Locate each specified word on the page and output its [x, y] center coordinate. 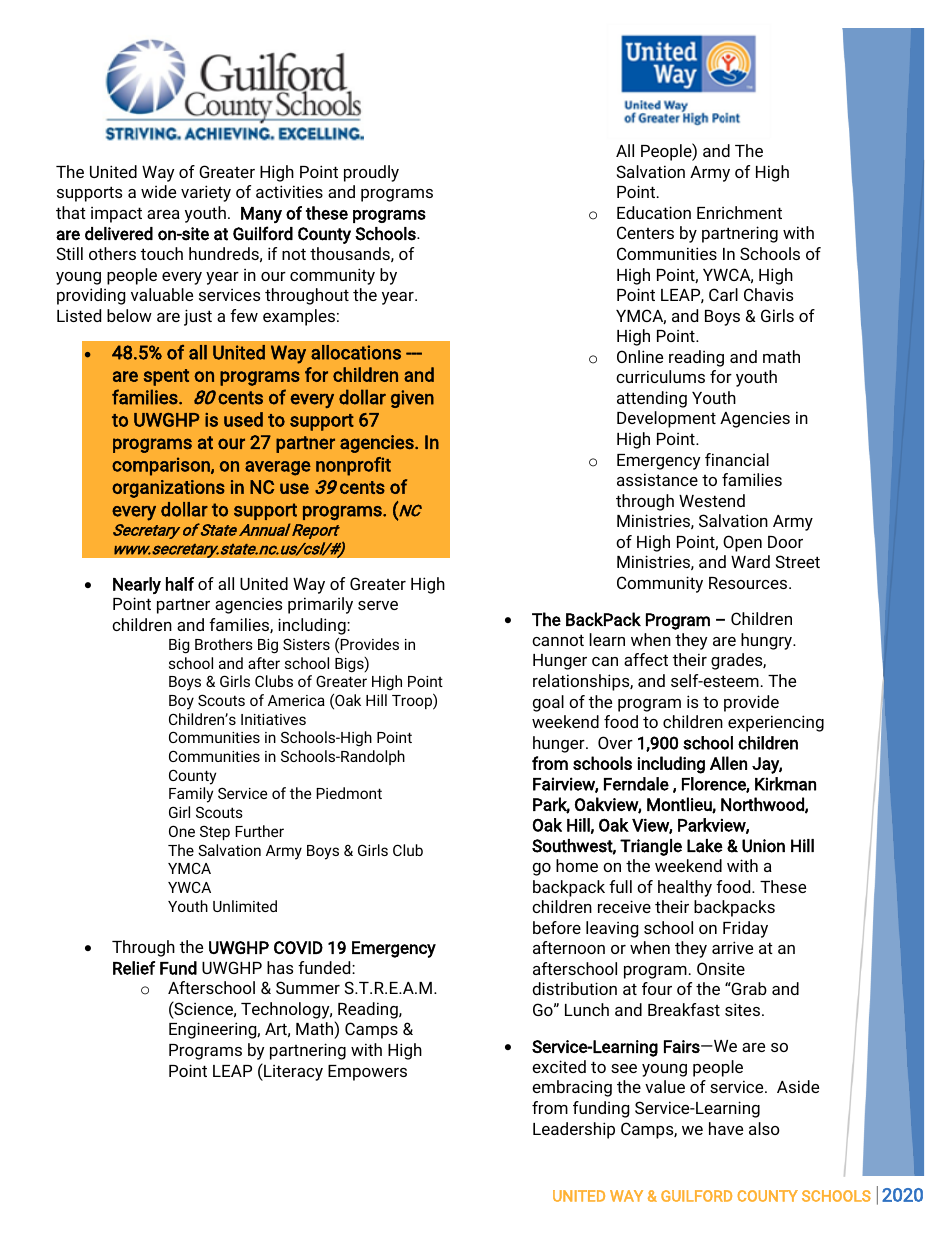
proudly [371, 173]
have [726, 1128]
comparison [162, 466]
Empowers [367, 1073]
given [412, 399]
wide [158, 191]
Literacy [292, 1072]
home [577, 865]
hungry [768, 641]
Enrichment [739, 212]
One [182, 831]
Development [666, 419]
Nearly [137, 585]
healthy [685, 888]
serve [378, 605]
